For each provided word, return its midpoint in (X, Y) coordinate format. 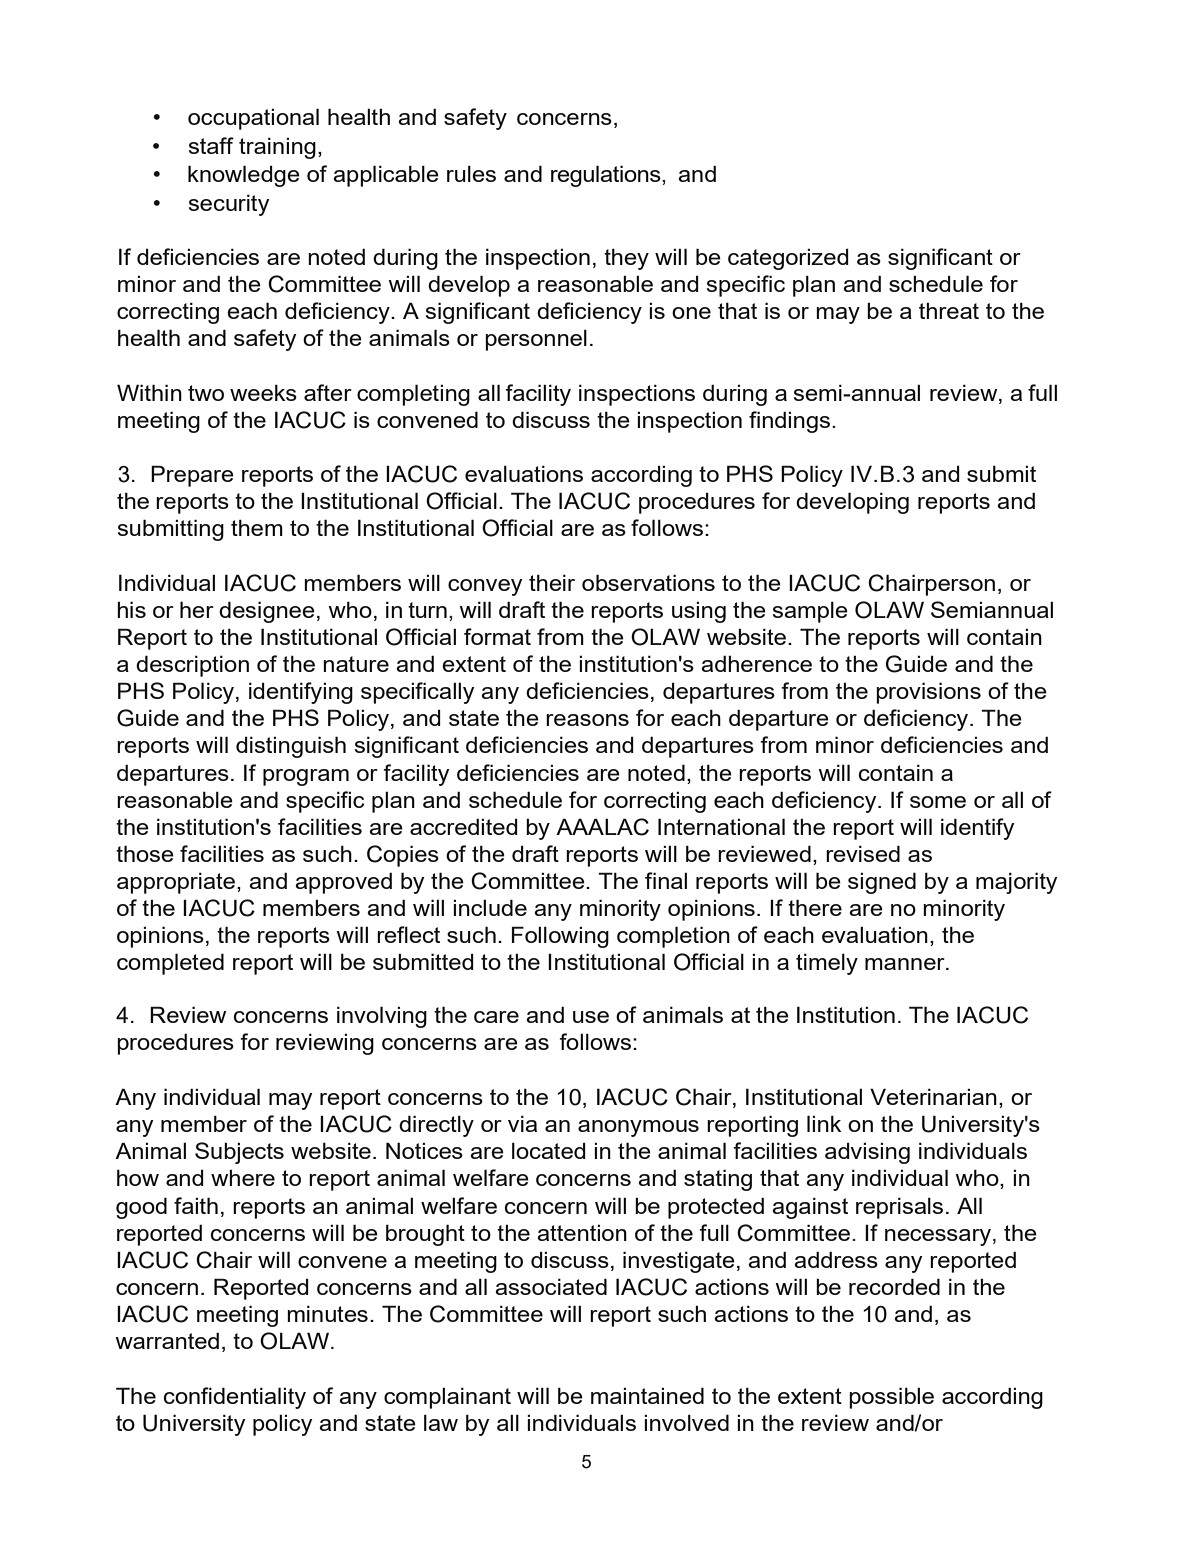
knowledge (244, 176)
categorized (788, 259)
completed (170, 964)
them (257, 527)
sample (810, 612)
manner (906, 964)
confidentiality (235, 1398)
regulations (607, 176)
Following (560, 937)
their (552, 582)
